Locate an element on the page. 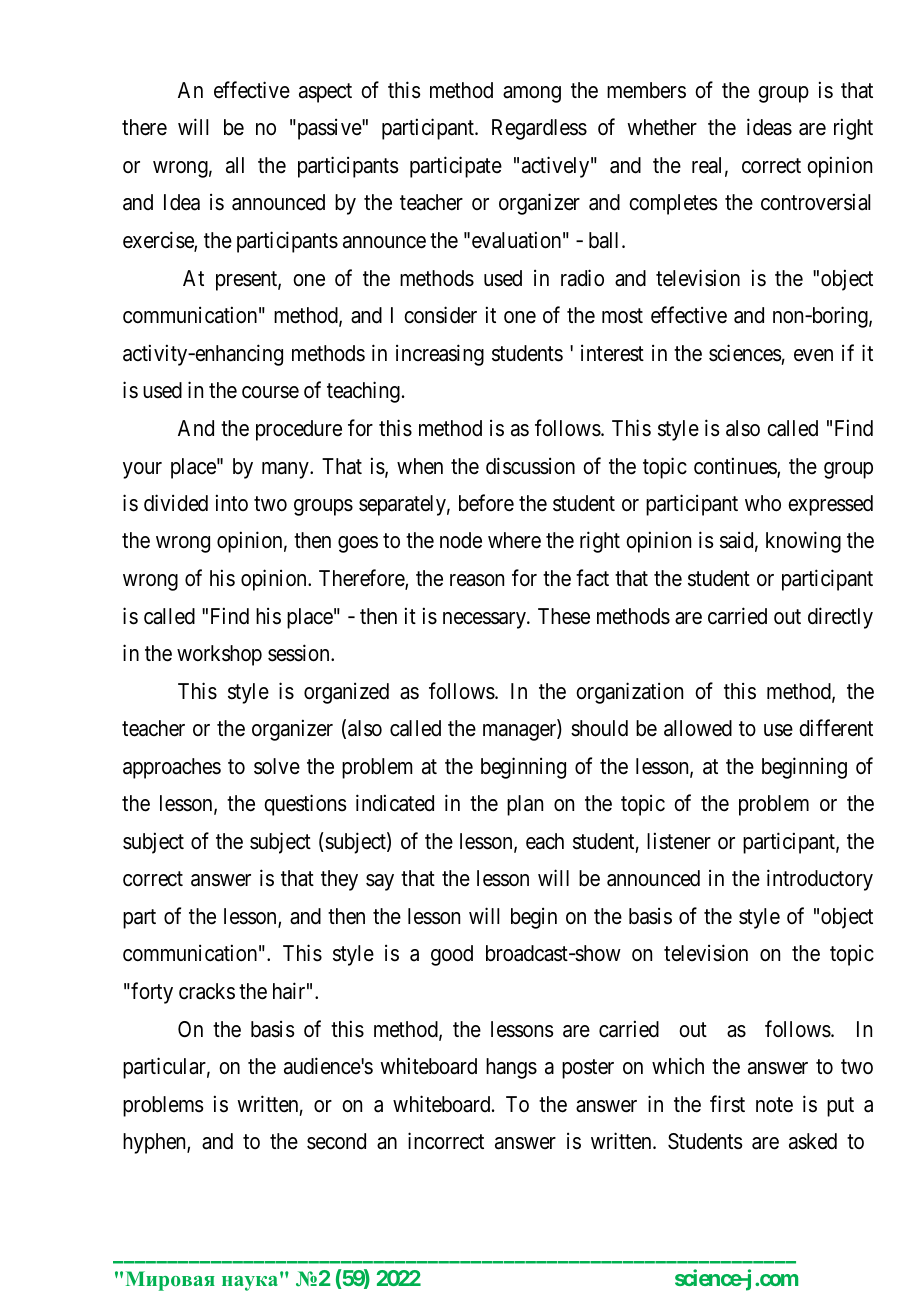  note is located at coordinates (774, 1105).
